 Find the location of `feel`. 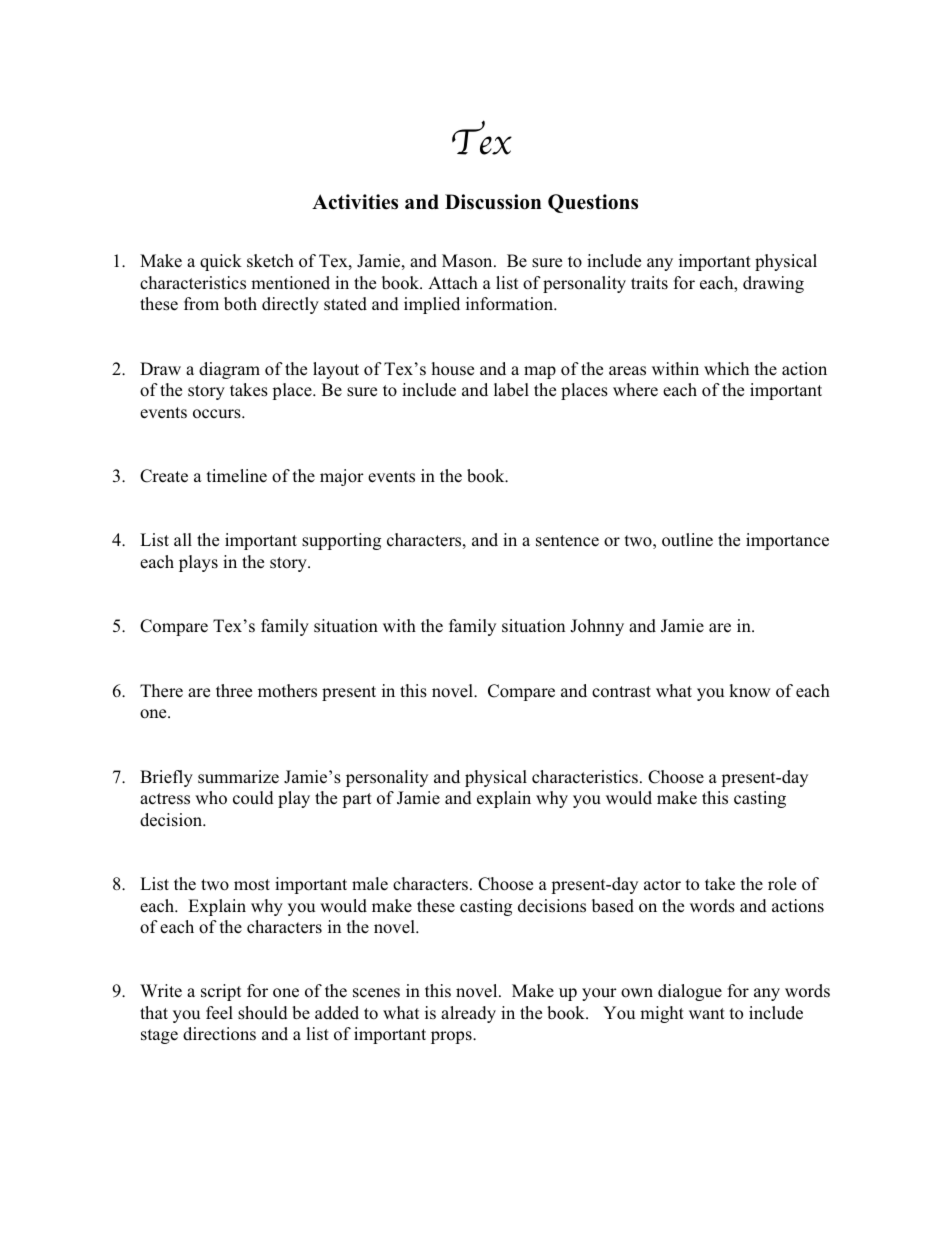

feel is located at coordinates (219, 1012).
